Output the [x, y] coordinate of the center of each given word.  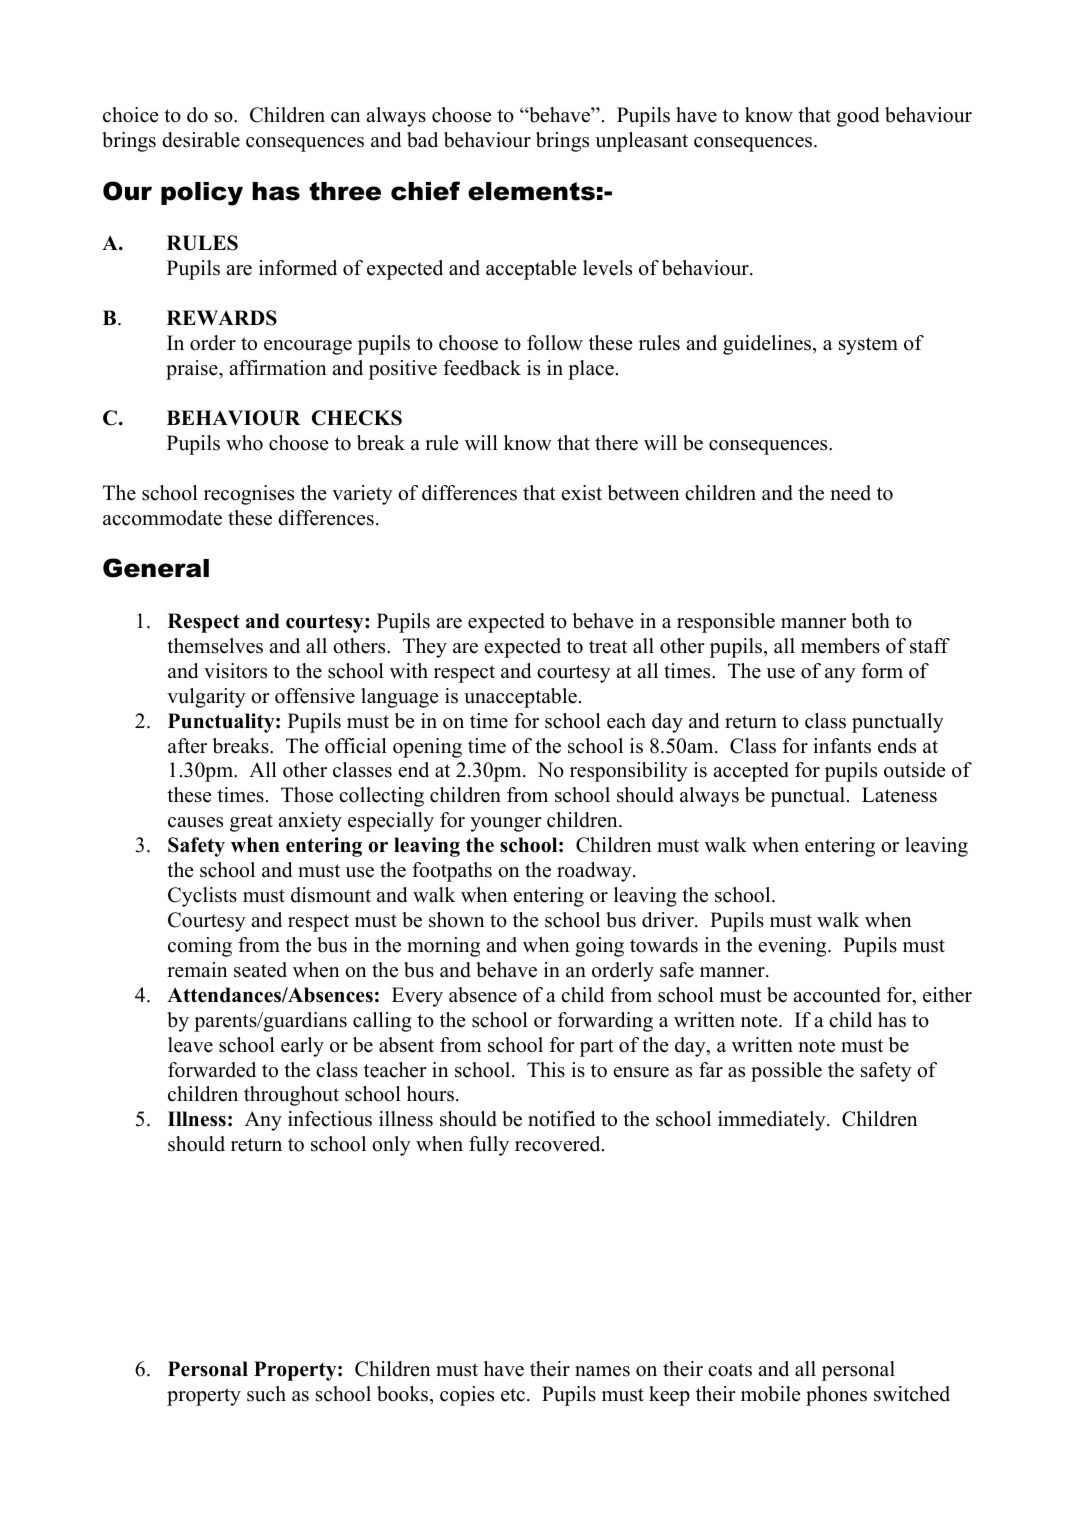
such [266, 1394]
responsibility [629, 772]
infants [842, 746]
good [858, 117]
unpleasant [641, 142]
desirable [201, 140]
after [187, 746]
